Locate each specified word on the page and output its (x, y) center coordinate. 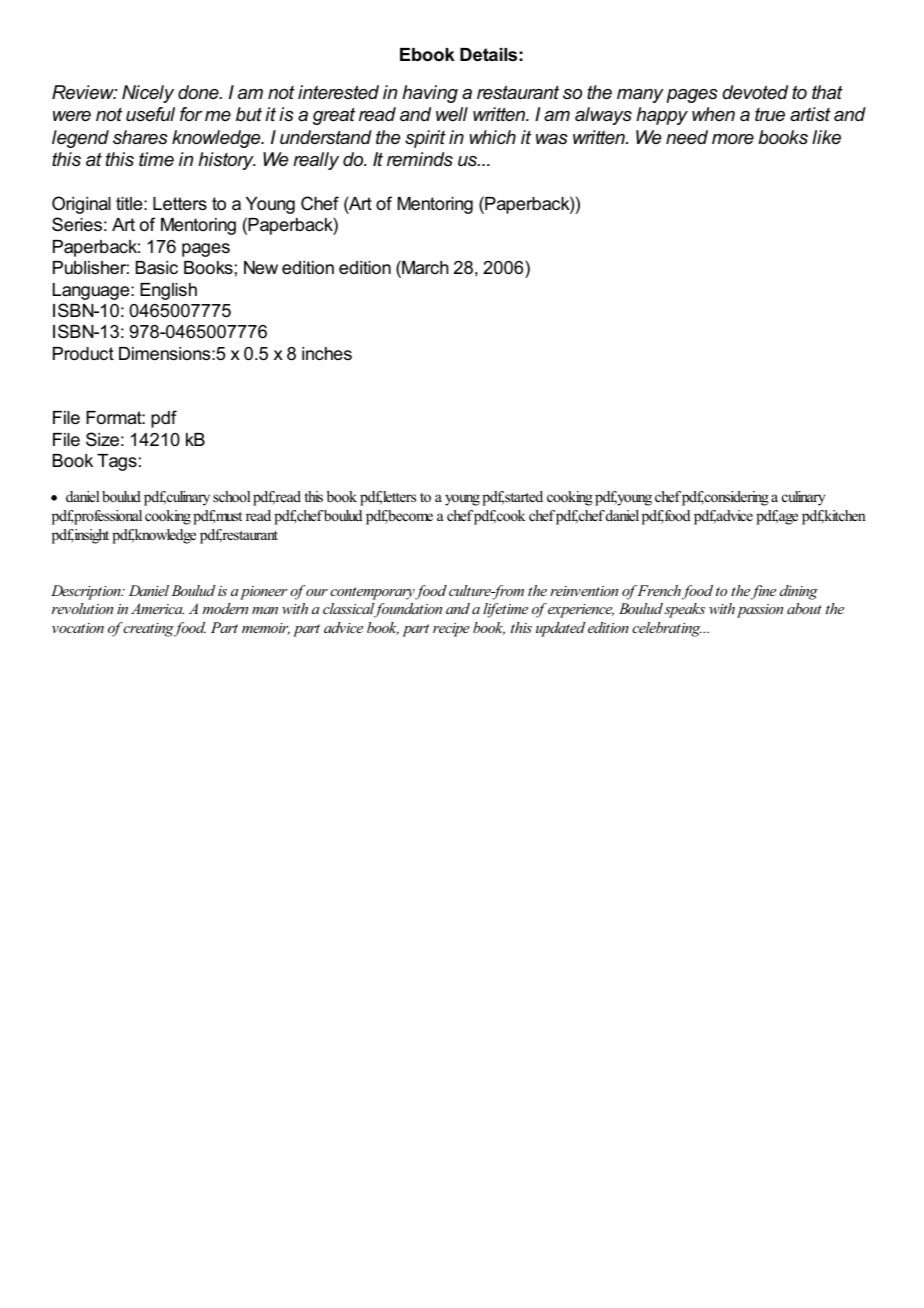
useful (150, 114)
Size (102, 439)
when (713, 114)
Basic (157, 267)
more (733, 139)
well (452, 114)
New (261, 267)
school (232, 496)
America (157, 608)
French (659, 590)
